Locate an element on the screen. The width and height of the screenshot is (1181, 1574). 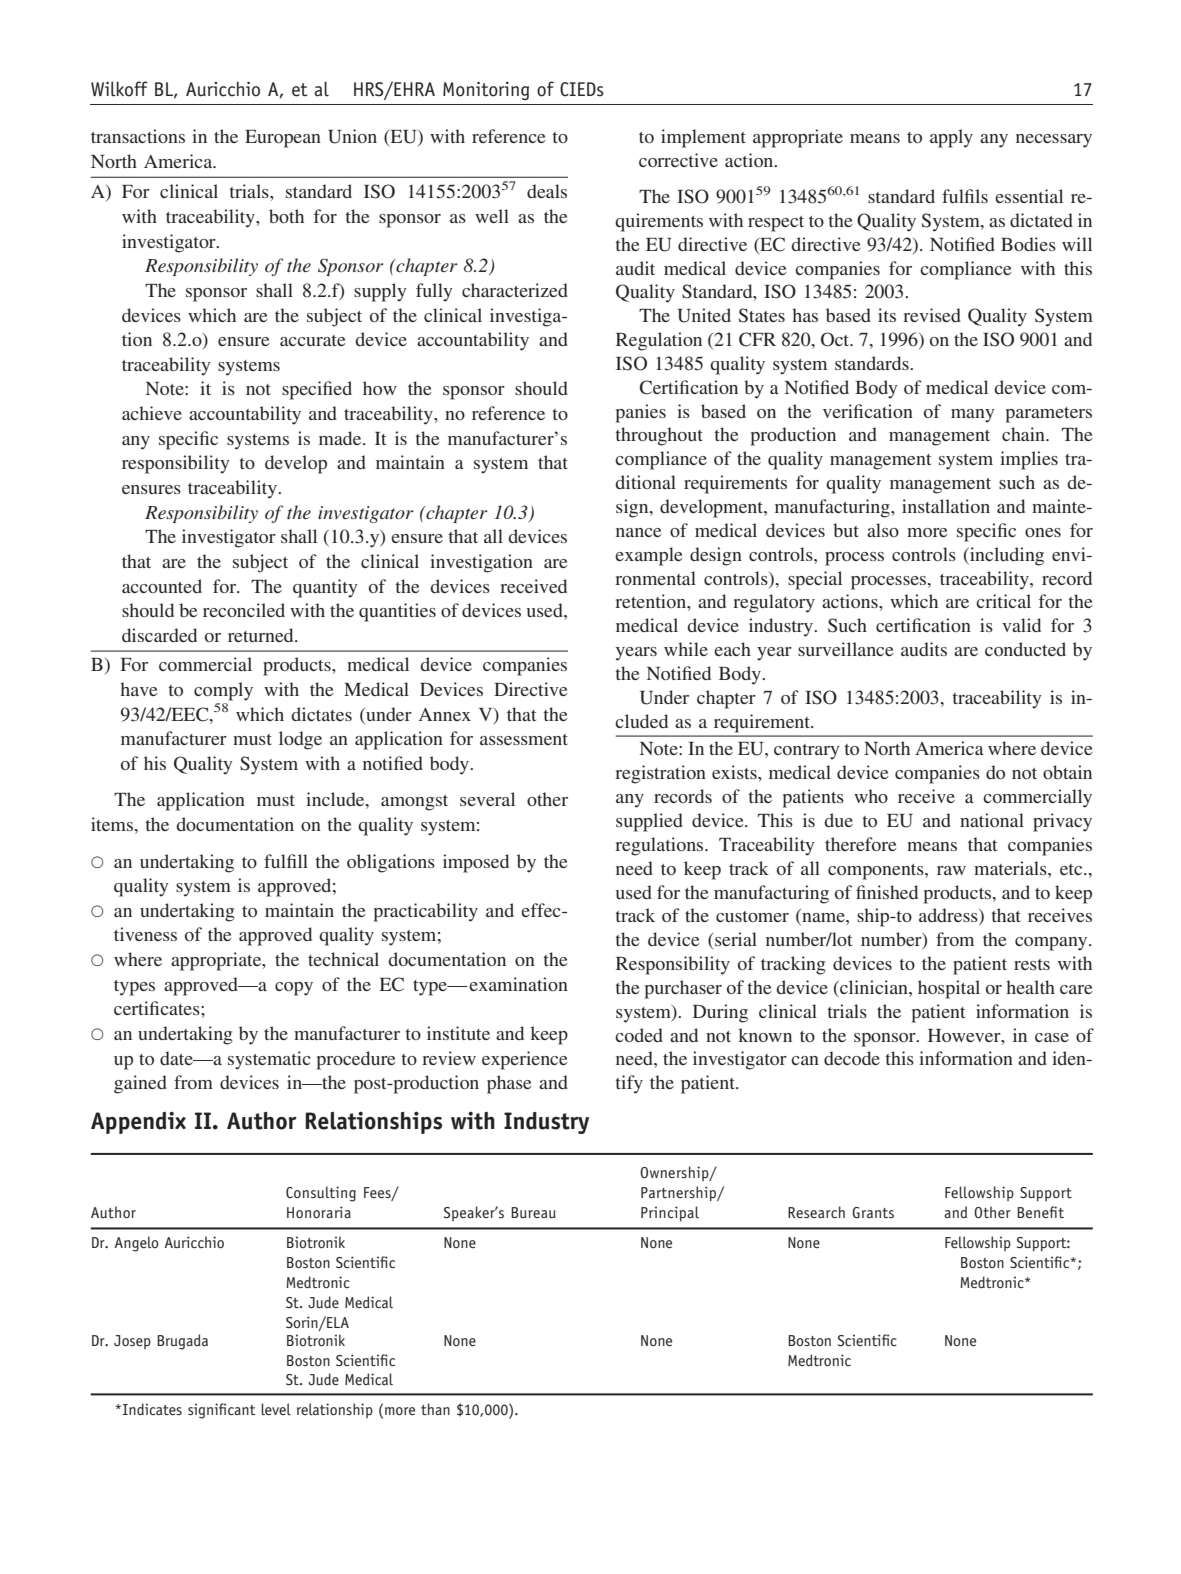
including is located at coordinates (1006, 556).
